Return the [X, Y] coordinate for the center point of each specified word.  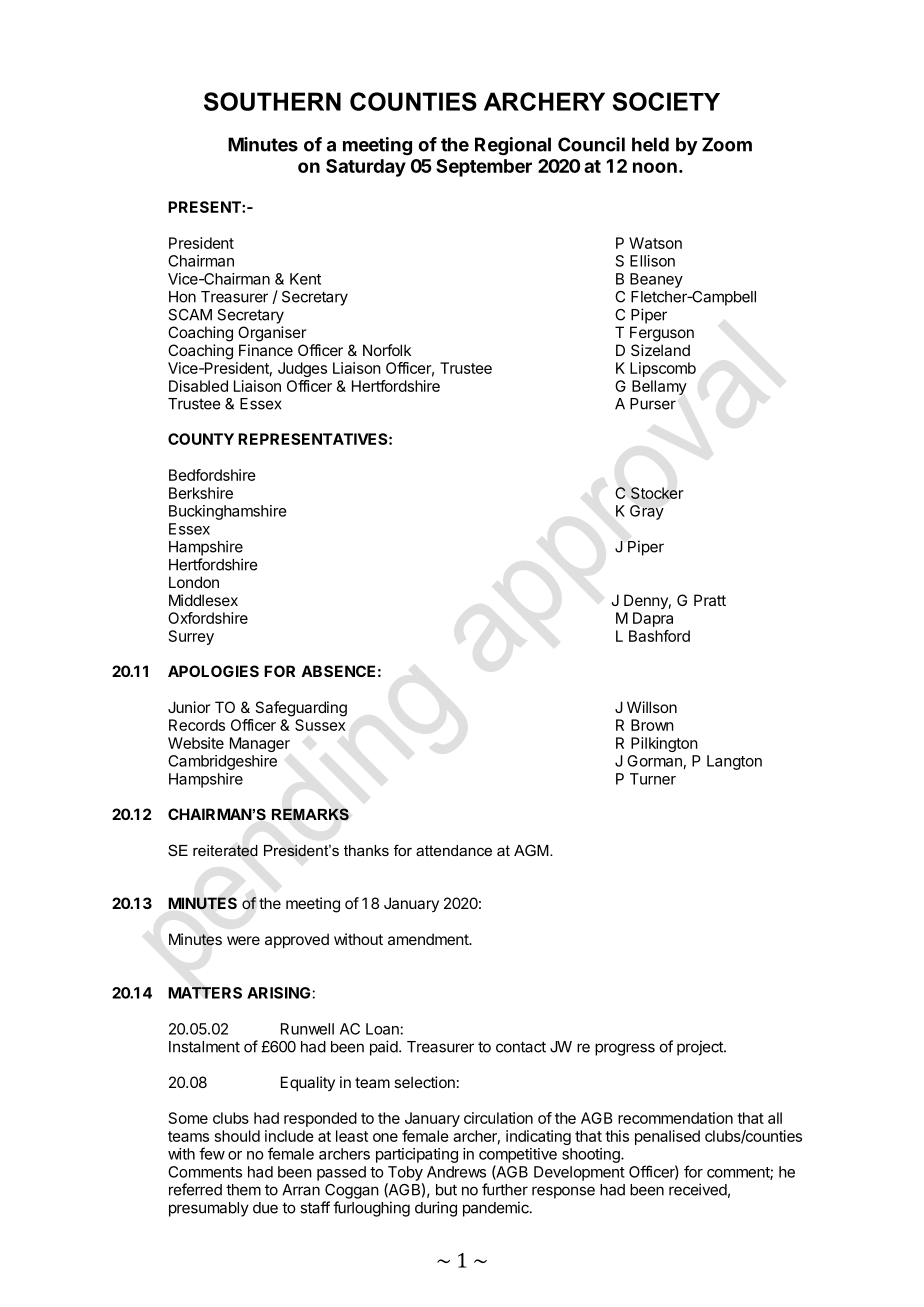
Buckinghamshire [228, 512]
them [243, 1190]
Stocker [657, 493]
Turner [653, 779]
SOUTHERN [272, 101]
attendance [454, 850]
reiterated [225, 851]
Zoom [727, 144]
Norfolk [387, 350]
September [484, 168]
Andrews [456, 1172]
